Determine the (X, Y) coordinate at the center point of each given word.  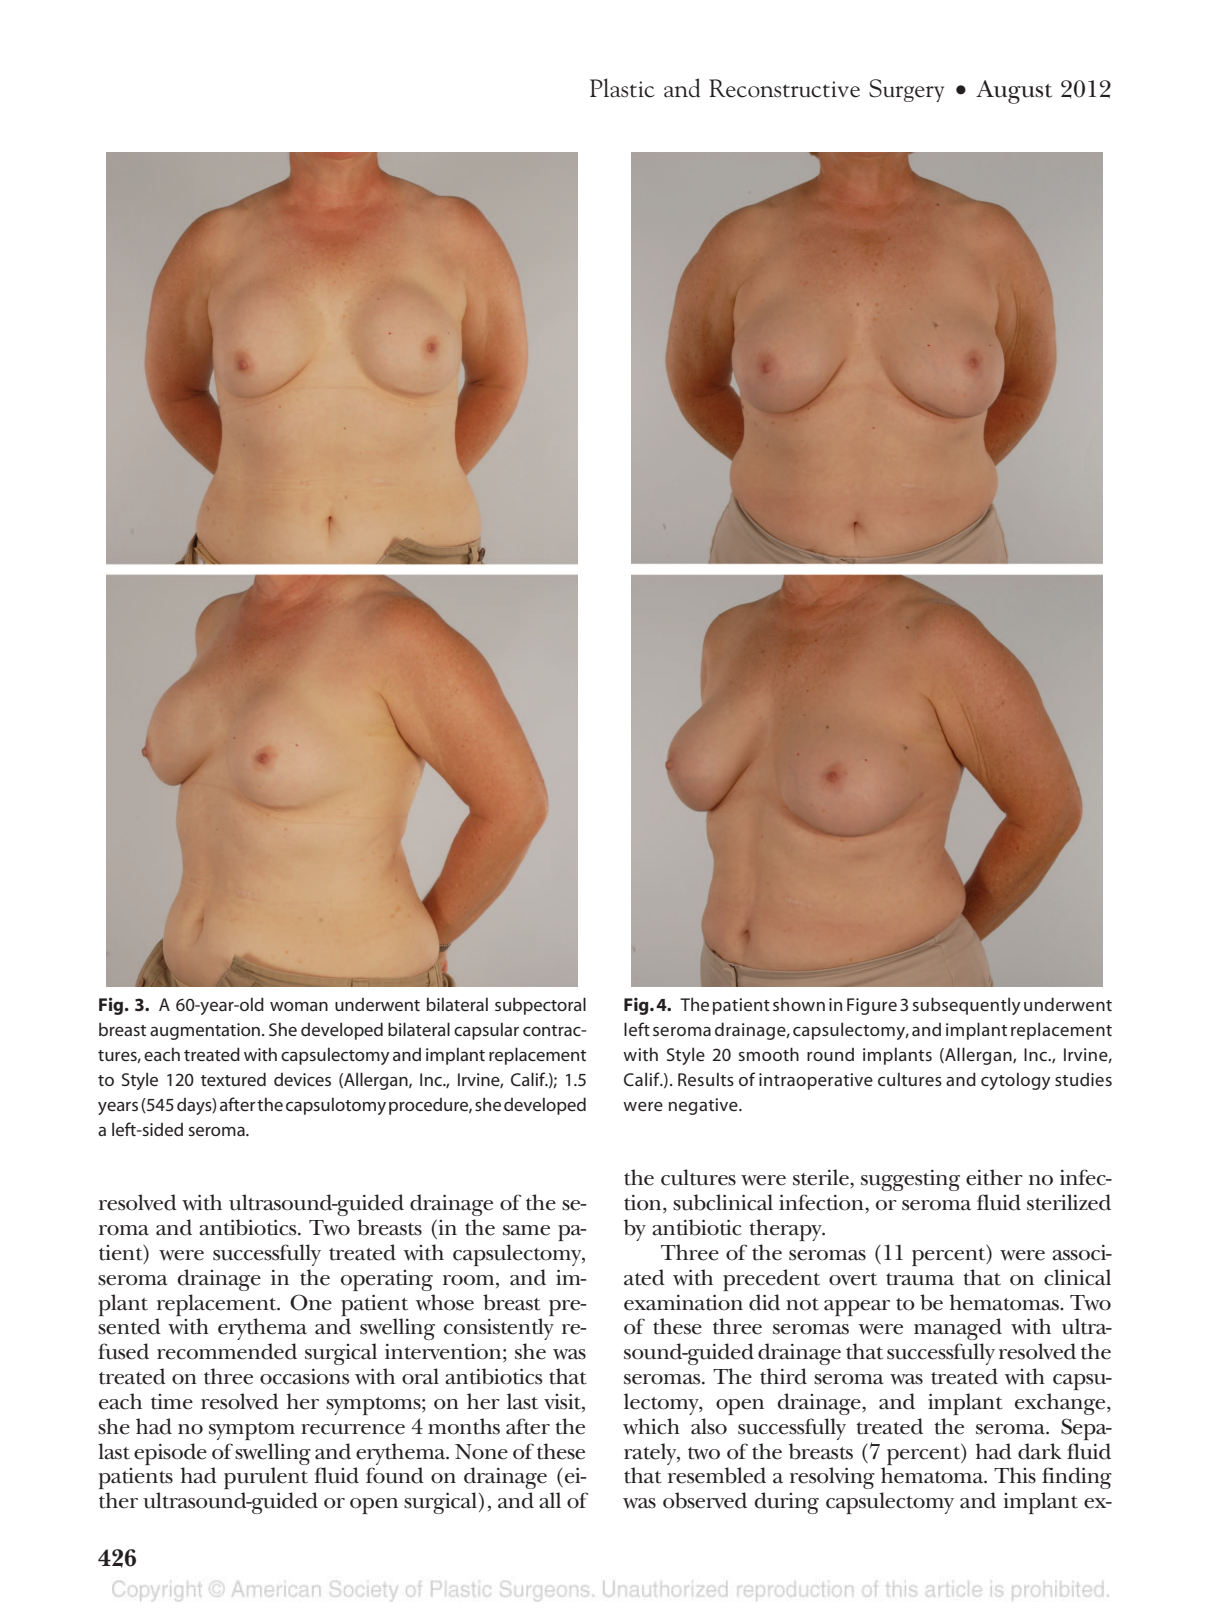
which (651, 1426)
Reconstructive (784, 88)
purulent (266, 1478)
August (1014, 92)
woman (299, 1006)
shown (799, 1004)
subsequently (967, 1006)
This (1015, 1475)
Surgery (906, 90)
